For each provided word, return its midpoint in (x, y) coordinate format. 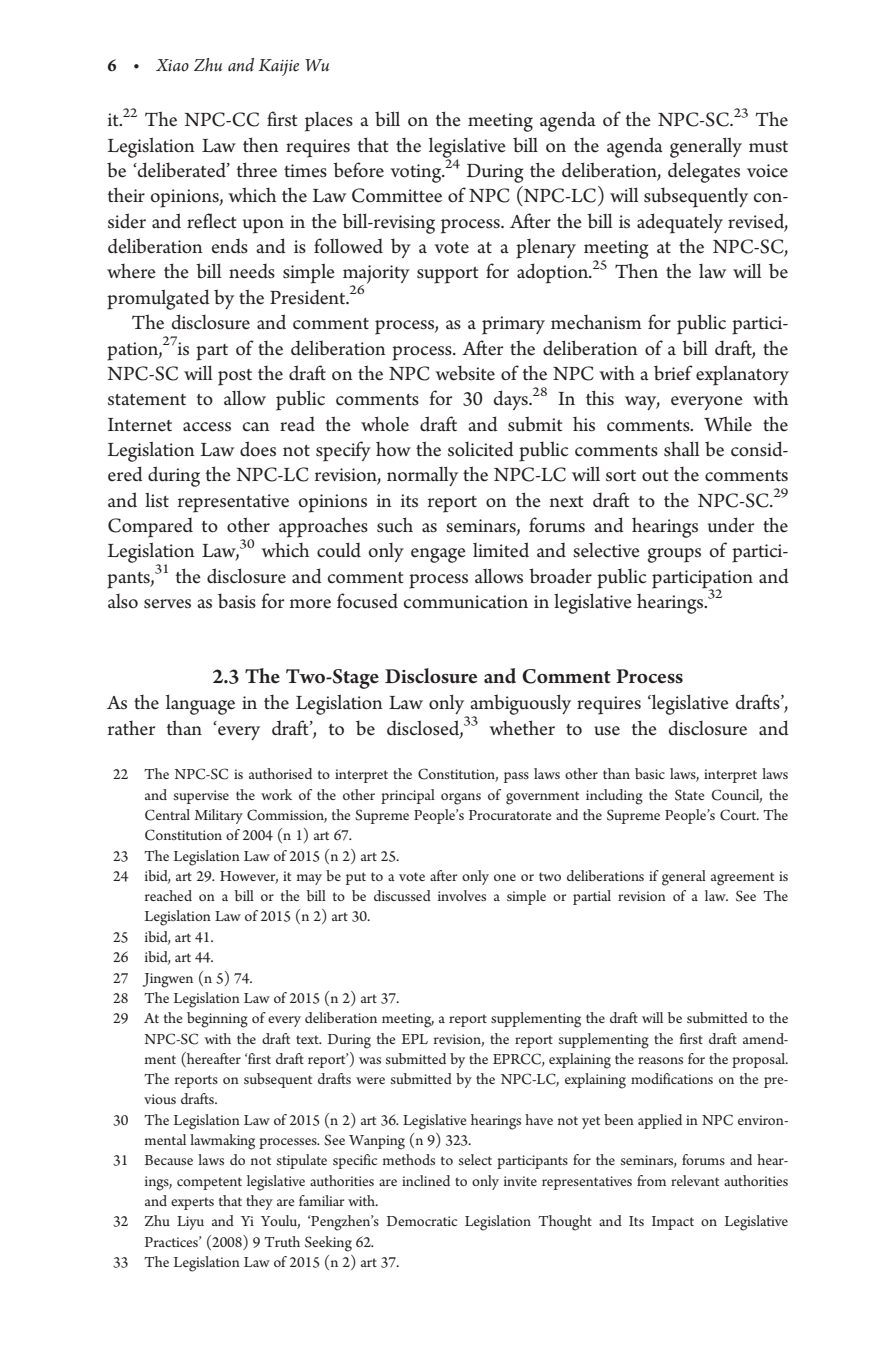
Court (739, 815)
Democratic (422, 1221)
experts (192, 1203)
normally (422, 476)
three (257, 170)
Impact (673, 1223)
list (157, 500)
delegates (704, 172)
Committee (397, 195)
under (731, 525)
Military (218, 816)
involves (462, 895)
